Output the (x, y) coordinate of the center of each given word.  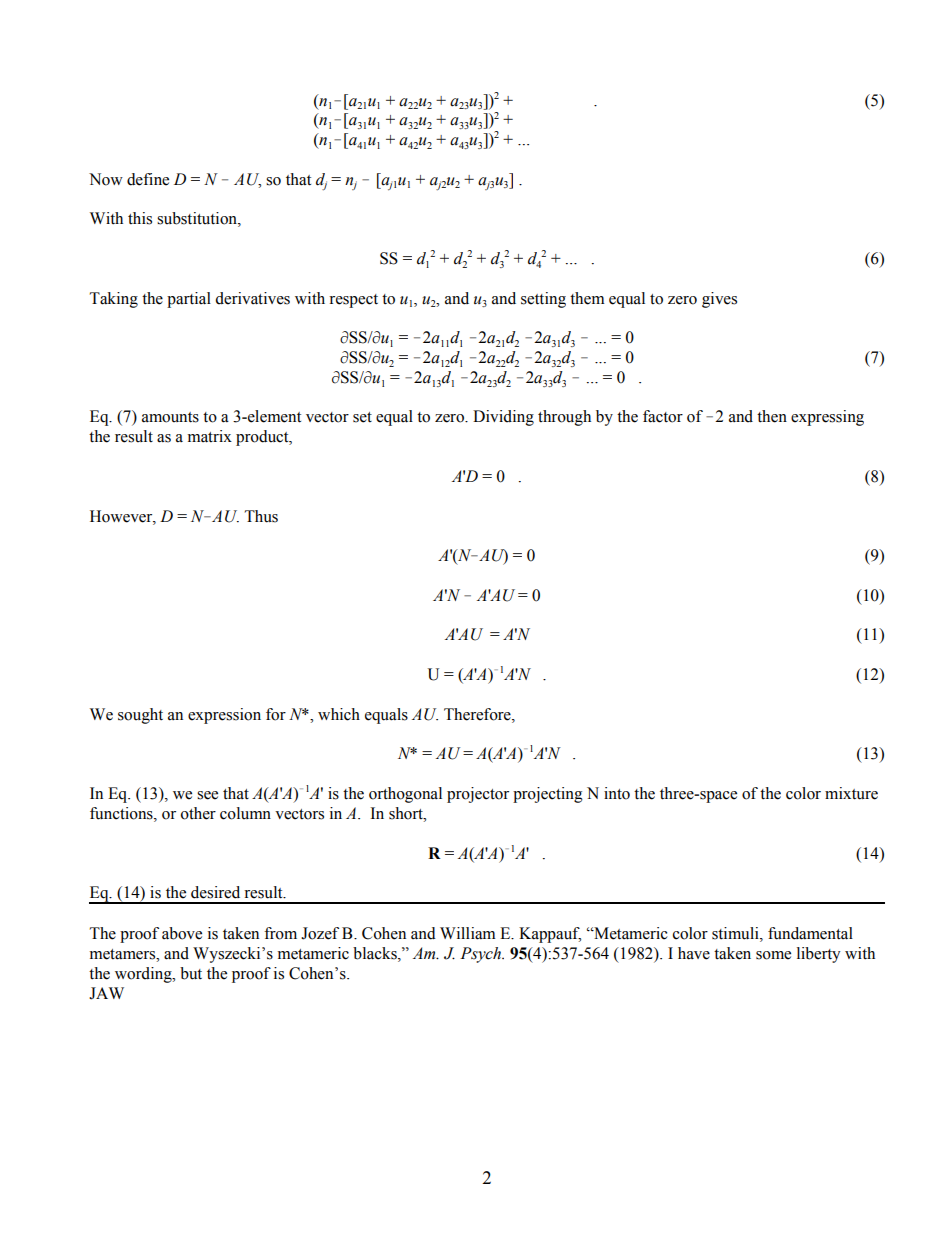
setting (543, 300)
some (773, 955)
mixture (851, 793)
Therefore (478, 714)
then (772, 416)
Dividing (503, 418)
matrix (210, 436)
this (140, 218)
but (191, 973)
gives (719, 300)
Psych (481, 955)
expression (224, 716)
